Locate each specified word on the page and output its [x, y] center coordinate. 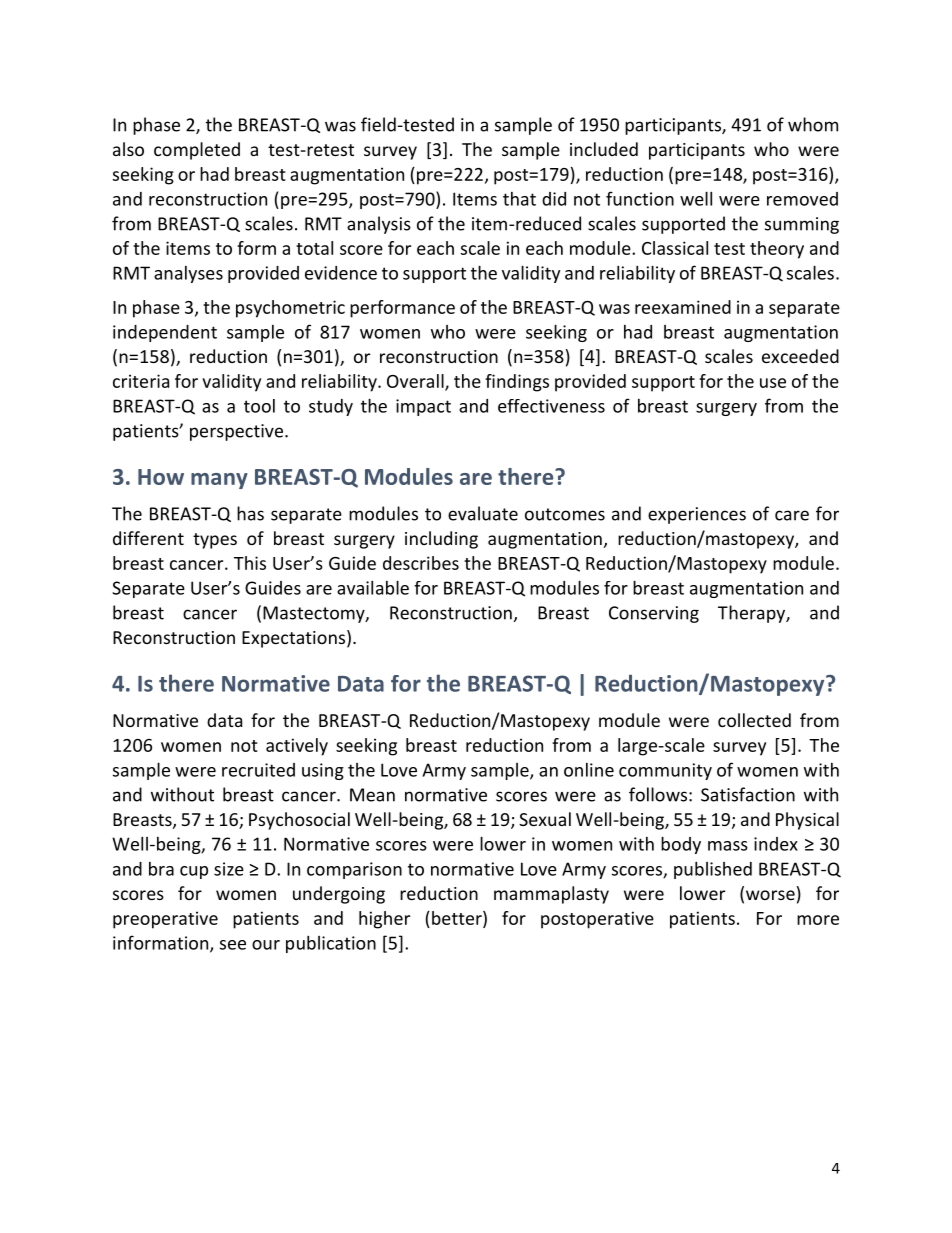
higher [384, 920]
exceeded [800, 356]
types [215, 541]
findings [517, 383]
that [519, 199]
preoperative [165, 920]
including [441, 540]
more [818, 920]
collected [754, 720]
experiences [697, 515]
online [589, 770]
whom [813, 124]
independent [165, 333]
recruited [258, 770]
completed [197, 151]
